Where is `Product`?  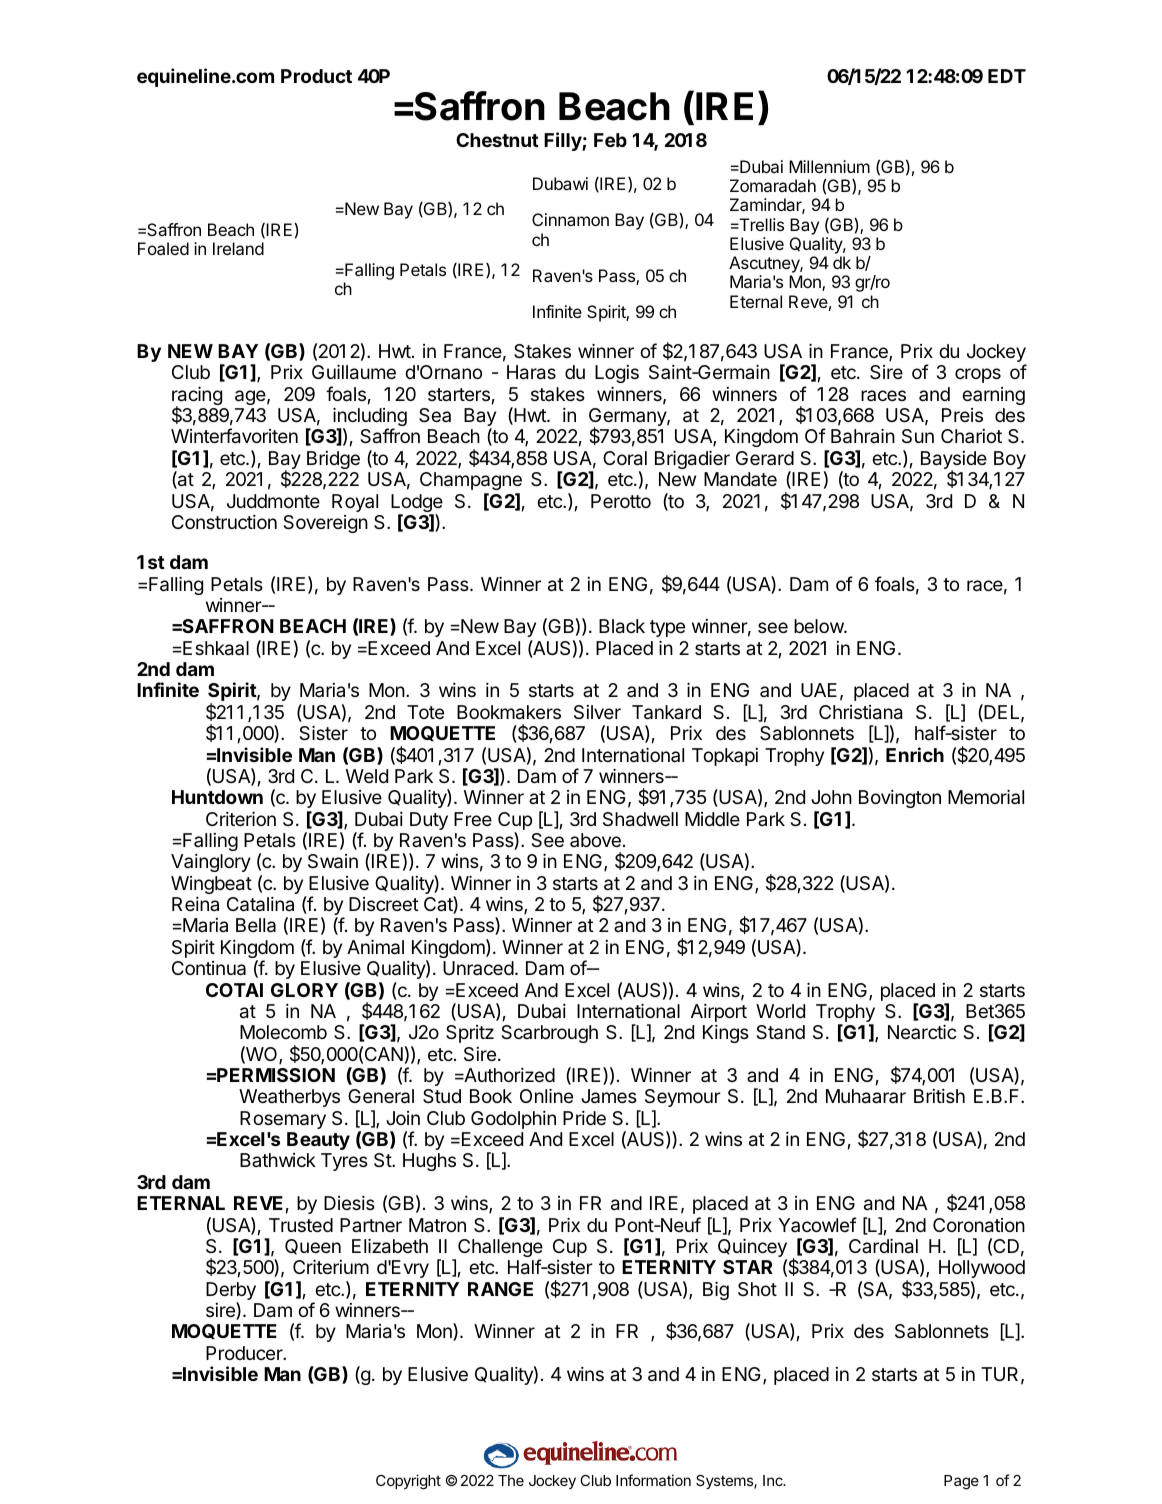 Product is located at coordinates (316, 76).
